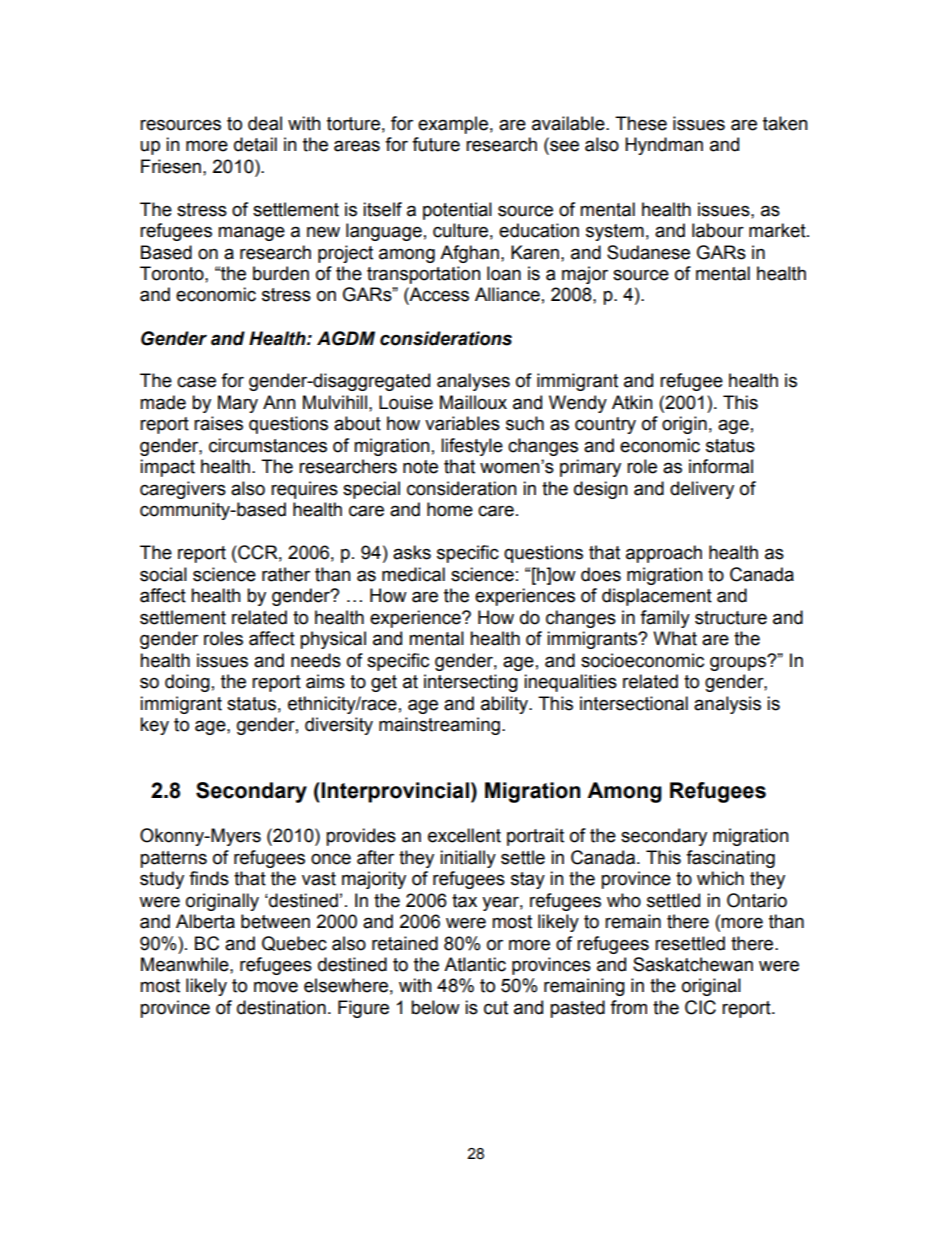 The height and width of the screenshot is (1233, 952). I want to click on detail, so click(255, 144).
